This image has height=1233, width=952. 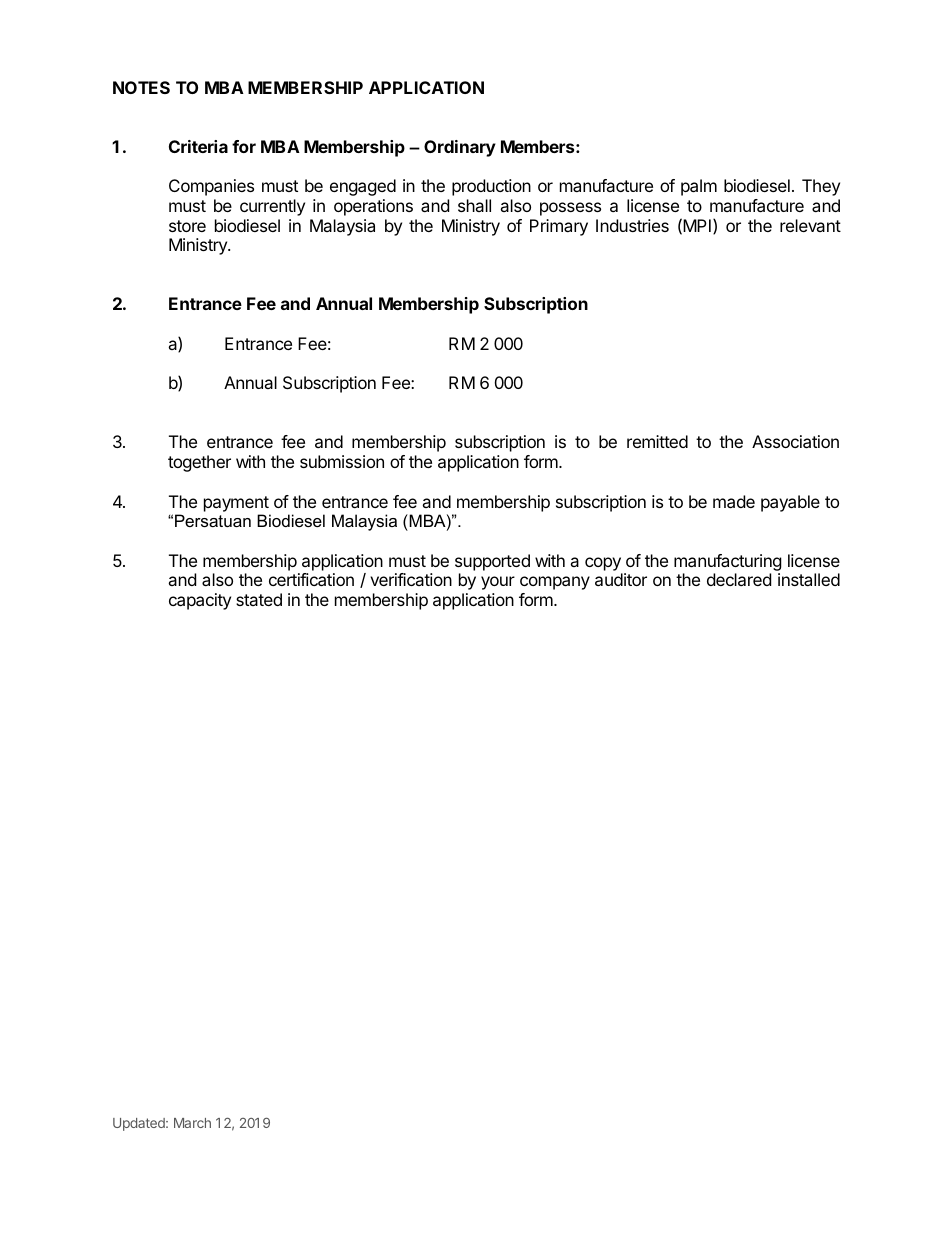 I want to click on Criteria, so click(x=198, y=146).
